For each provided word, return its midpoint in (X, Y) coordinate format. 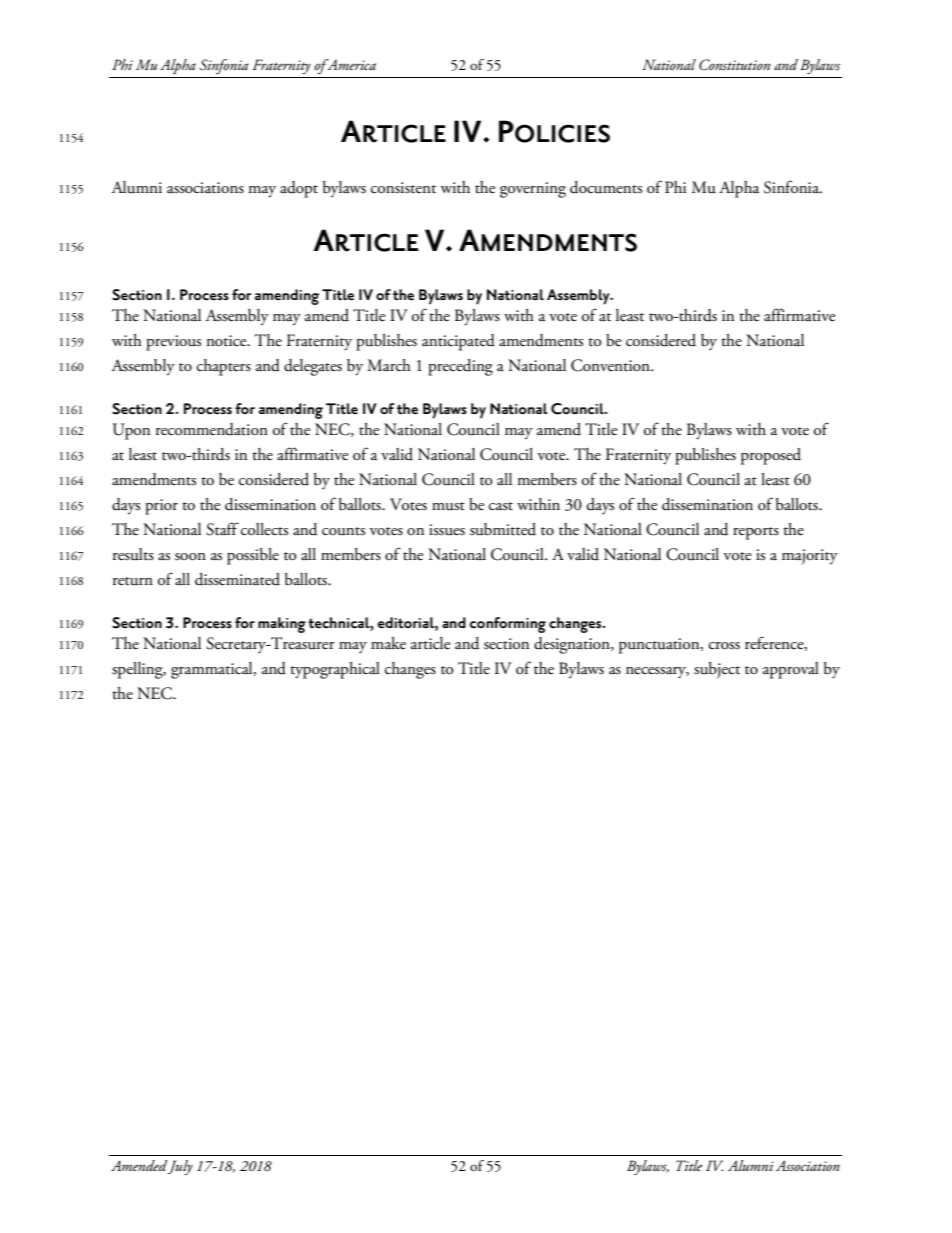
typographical (335, 670)
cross (724, 646)
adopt (299, 189)
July (180, 1167)
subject (717, 670)
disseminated (237, 579)
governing (533, 190)
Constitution (735, 65)
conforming (507, 625)
